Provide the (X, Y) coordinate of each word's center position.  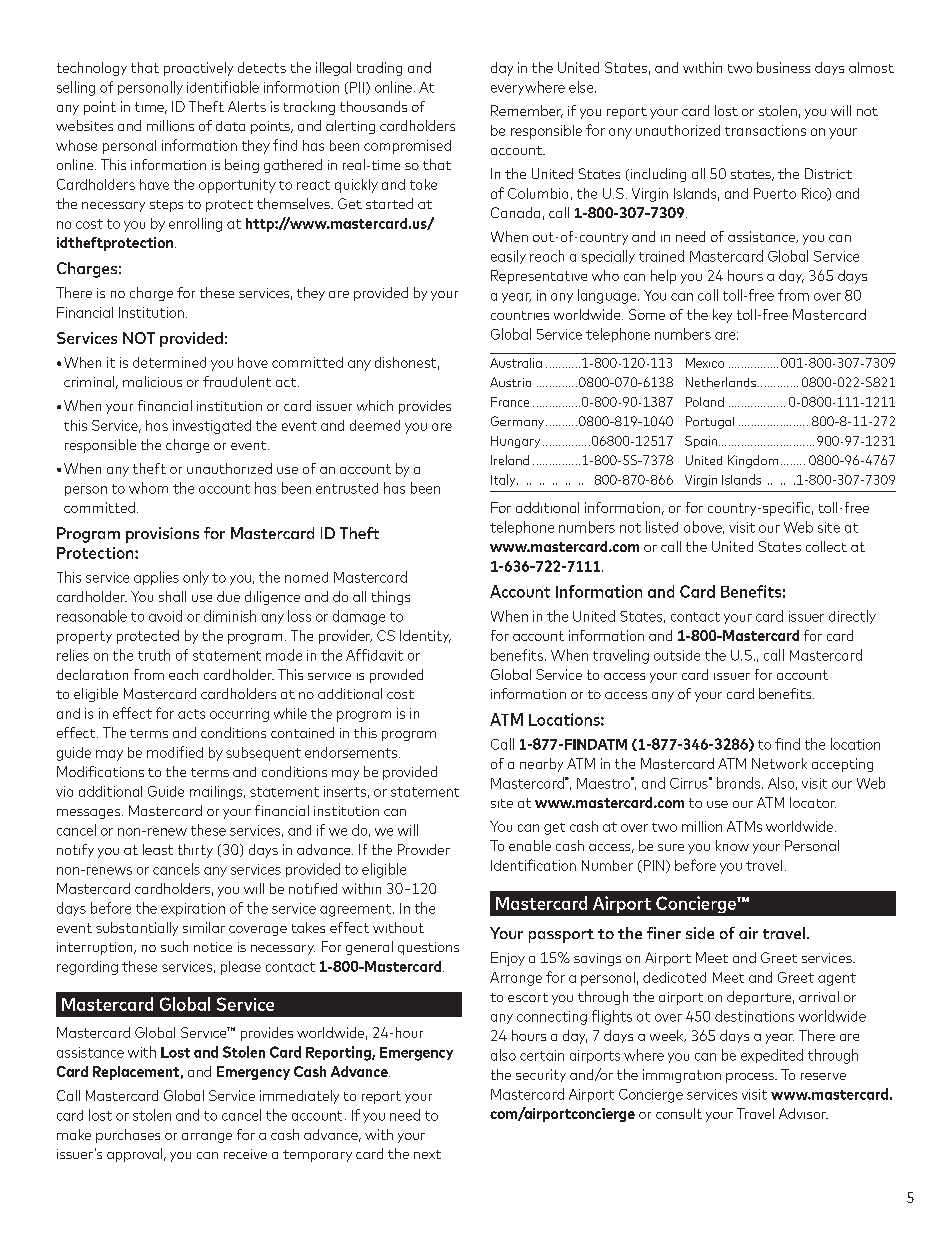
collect (826, 546)
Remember (527, 111)
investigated (212, 427)
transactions (765, 130)
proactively (198, 69)
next (427, 1154)
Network (779, 763)
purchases (128, 1136)
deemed (375, 425)
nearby (541, 765)
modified (175, 752)
